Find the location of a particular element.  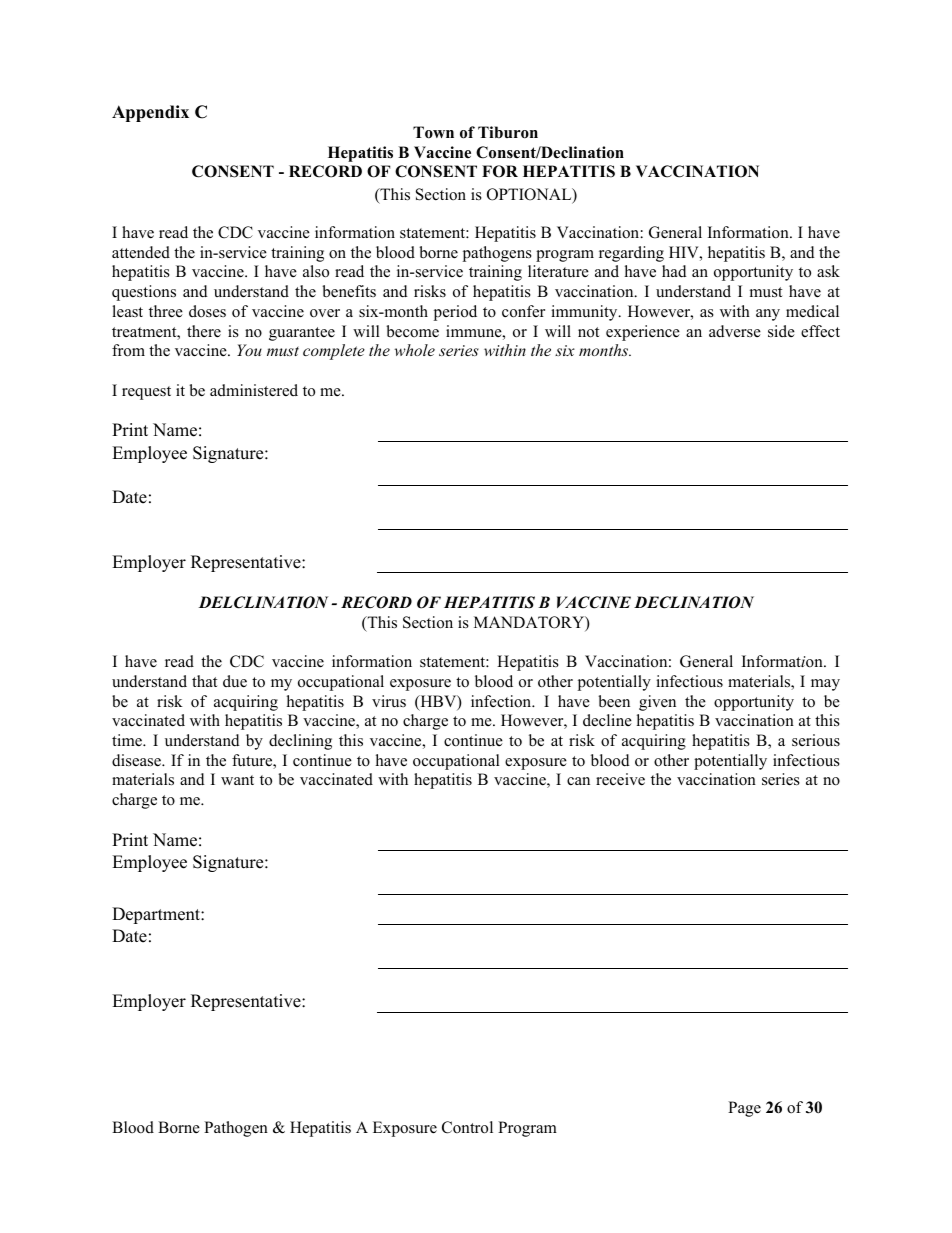

serious is located at coordinates (816, 740).
